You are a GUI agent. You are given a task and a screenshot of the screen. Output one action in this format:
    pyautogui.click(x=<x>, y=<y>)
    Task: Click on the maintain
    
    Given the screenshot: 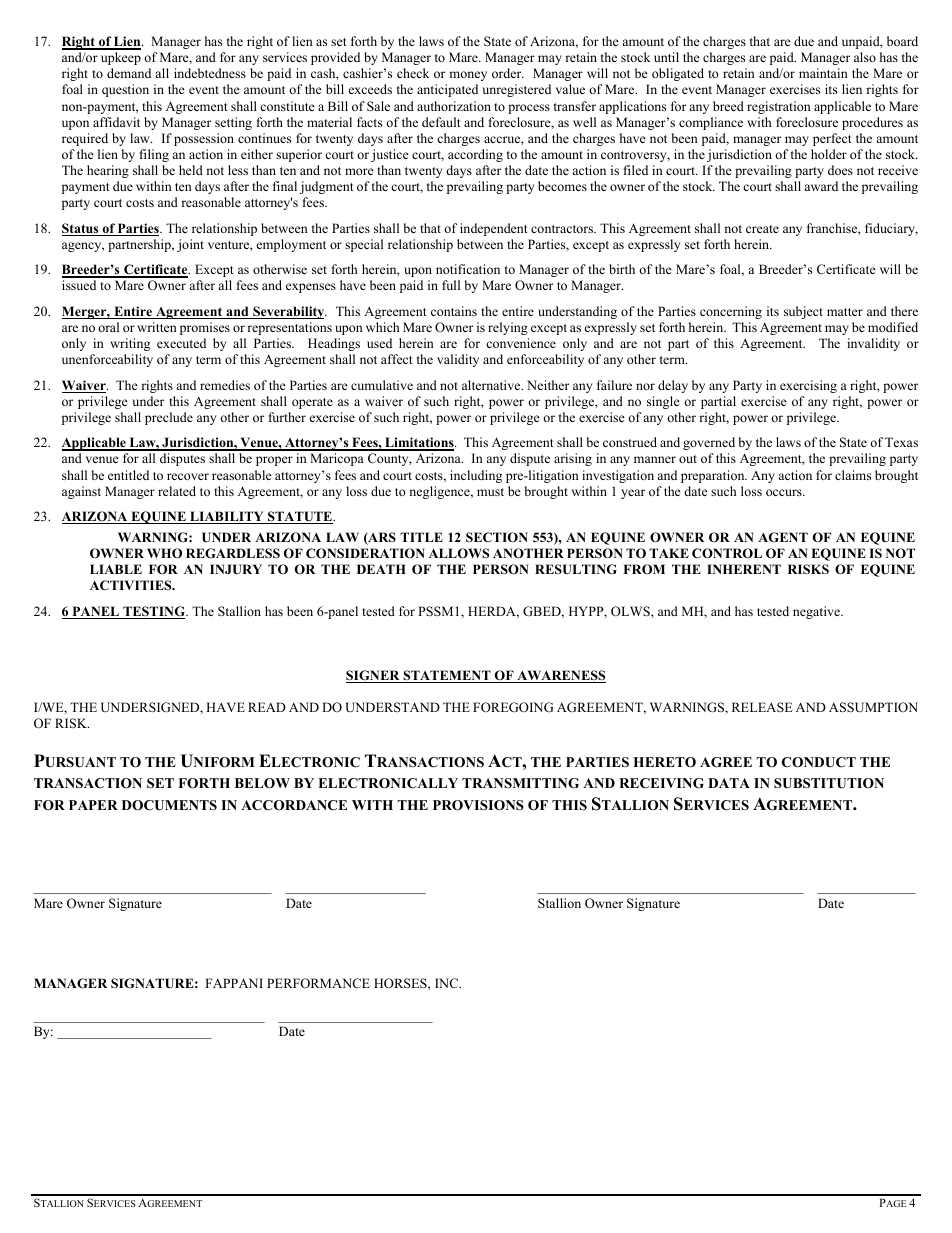 What is the action you would take?
    pyautogui.click(x=823, y=73)
